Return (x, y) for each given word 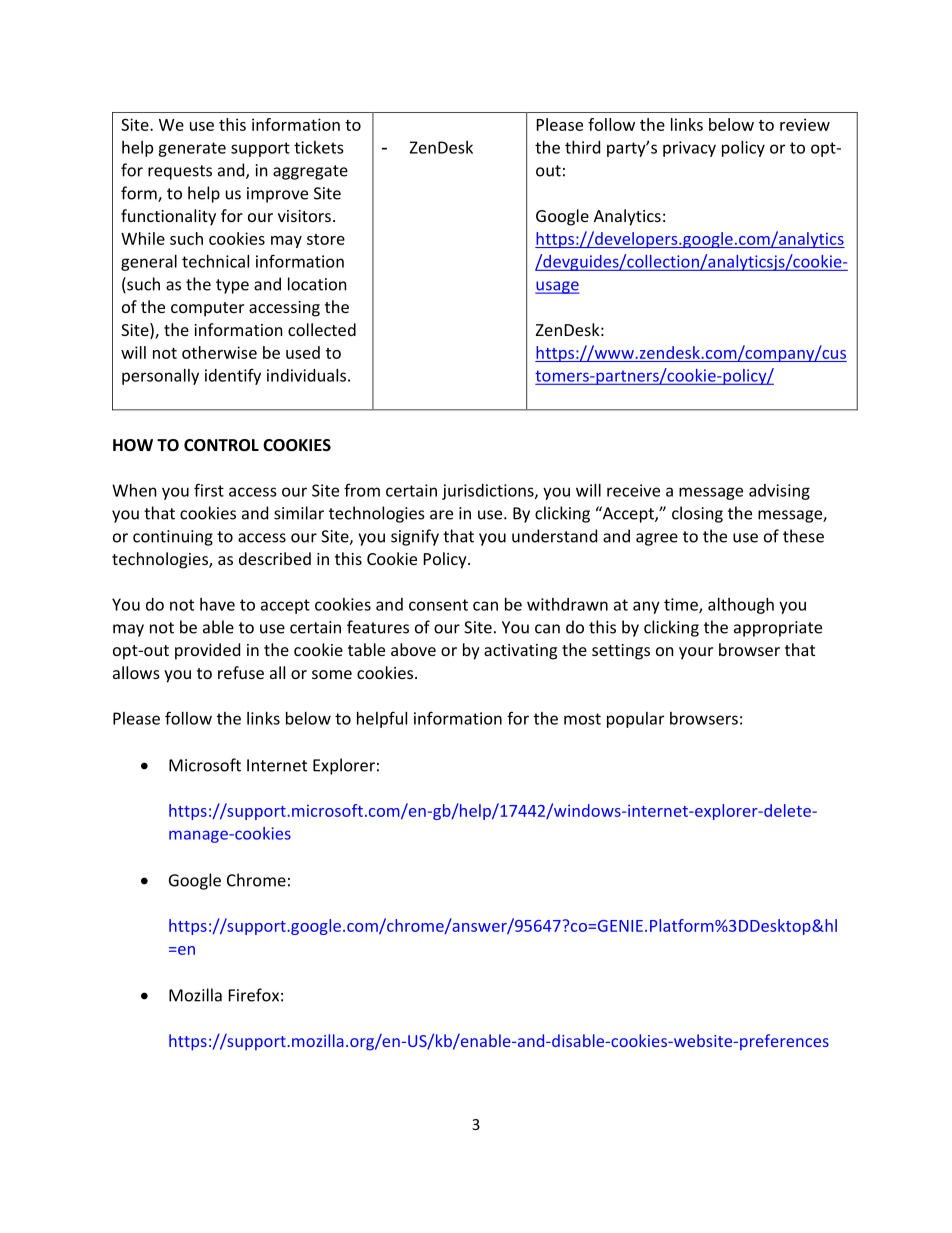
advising (779, 492)
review (805, 124)
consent (438, 605)
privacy (689, 149)
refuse (241, 672)
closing (697, 514)
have (217, 604)
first (209, 490)
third (582, 147)
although (741, 606)
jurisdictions (489, 492)
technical (215, 261)
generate (192, 149)
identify (233, 376)
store (326, 239)
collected (322, 329)
